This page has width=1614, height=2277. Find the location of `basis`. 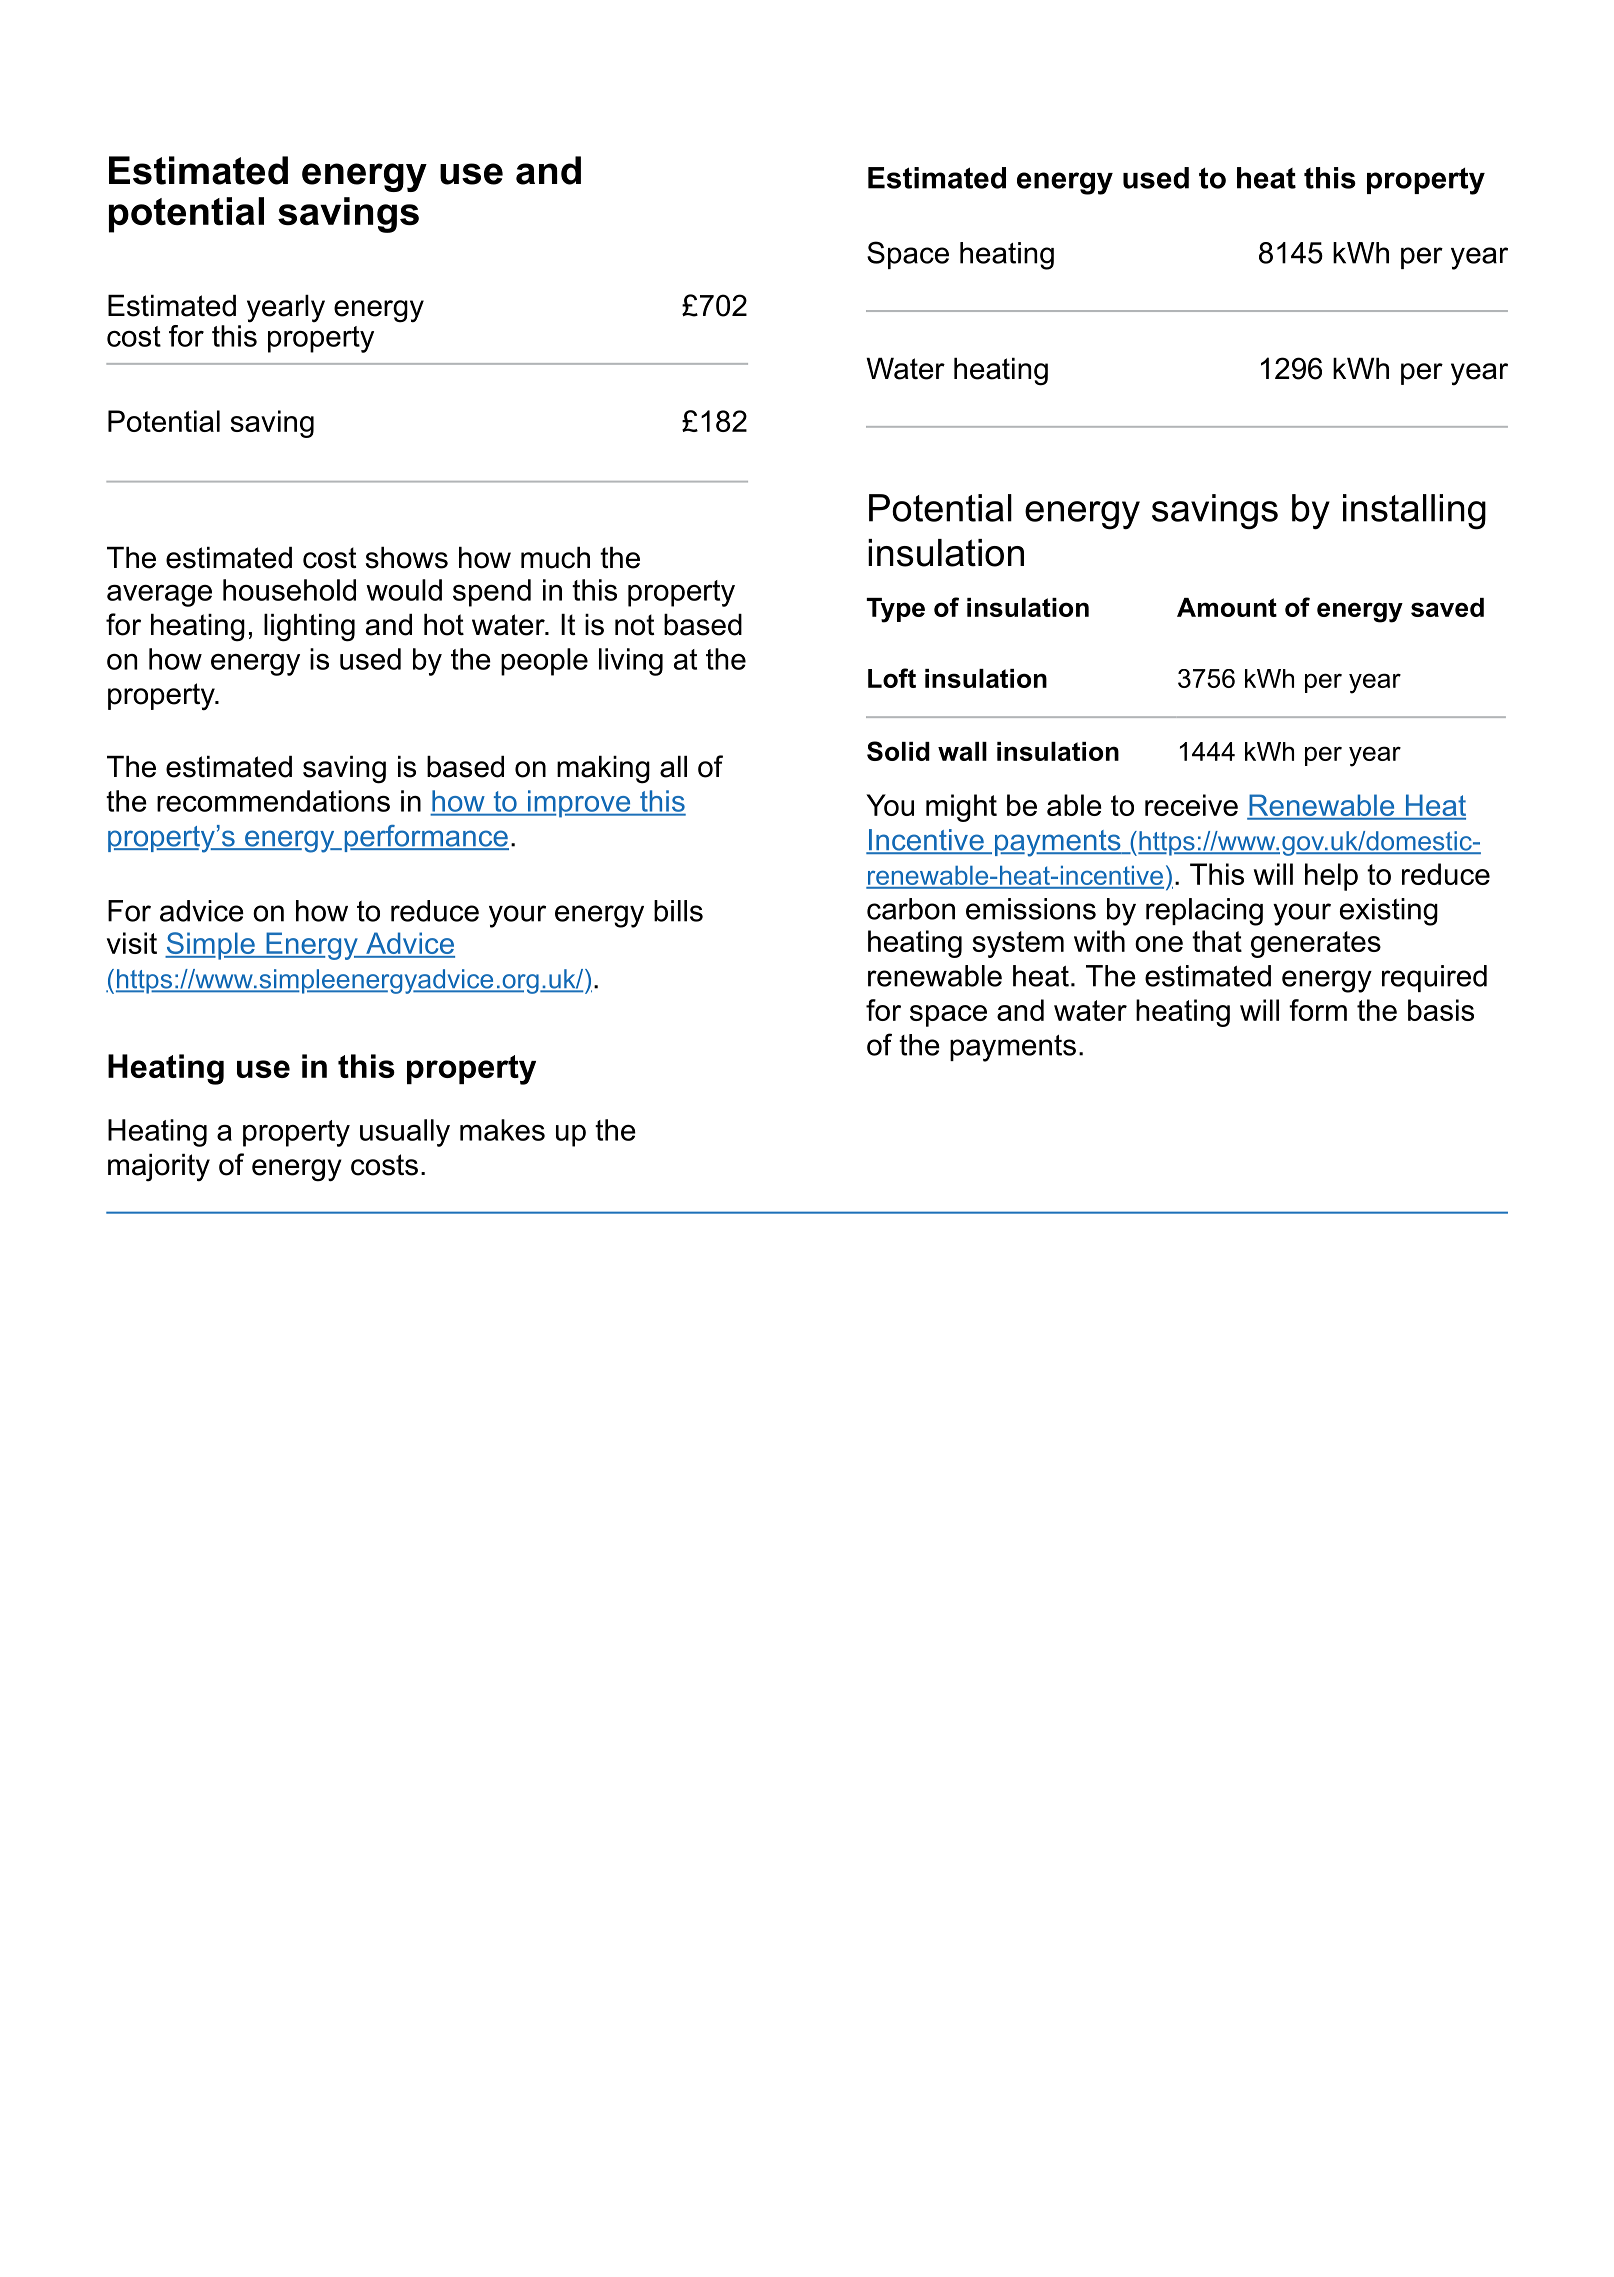

basis is located at coordinates (1441, 1010).
